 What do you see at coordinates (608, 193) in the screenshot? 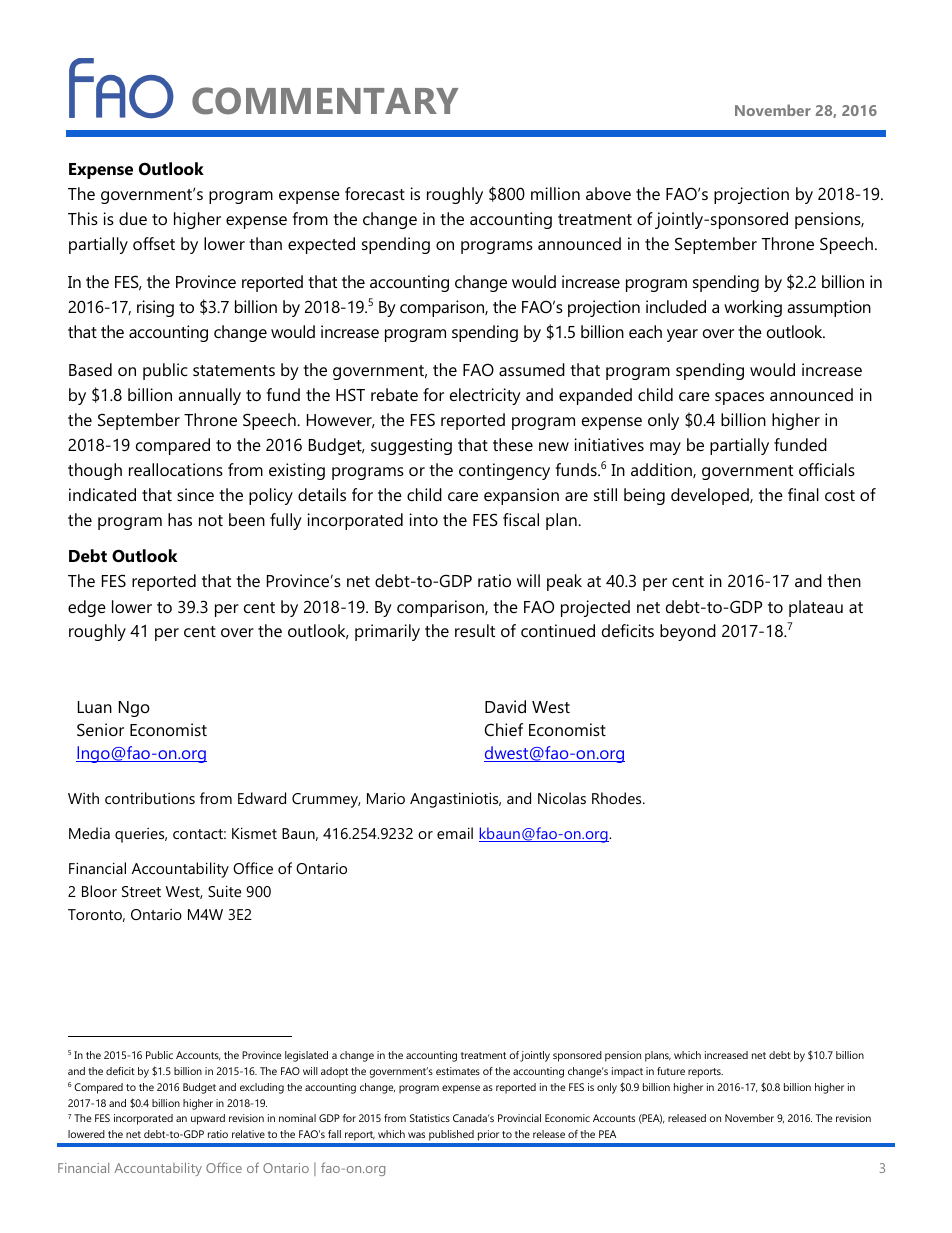
I see `above` at bounding box center [608, 193].
